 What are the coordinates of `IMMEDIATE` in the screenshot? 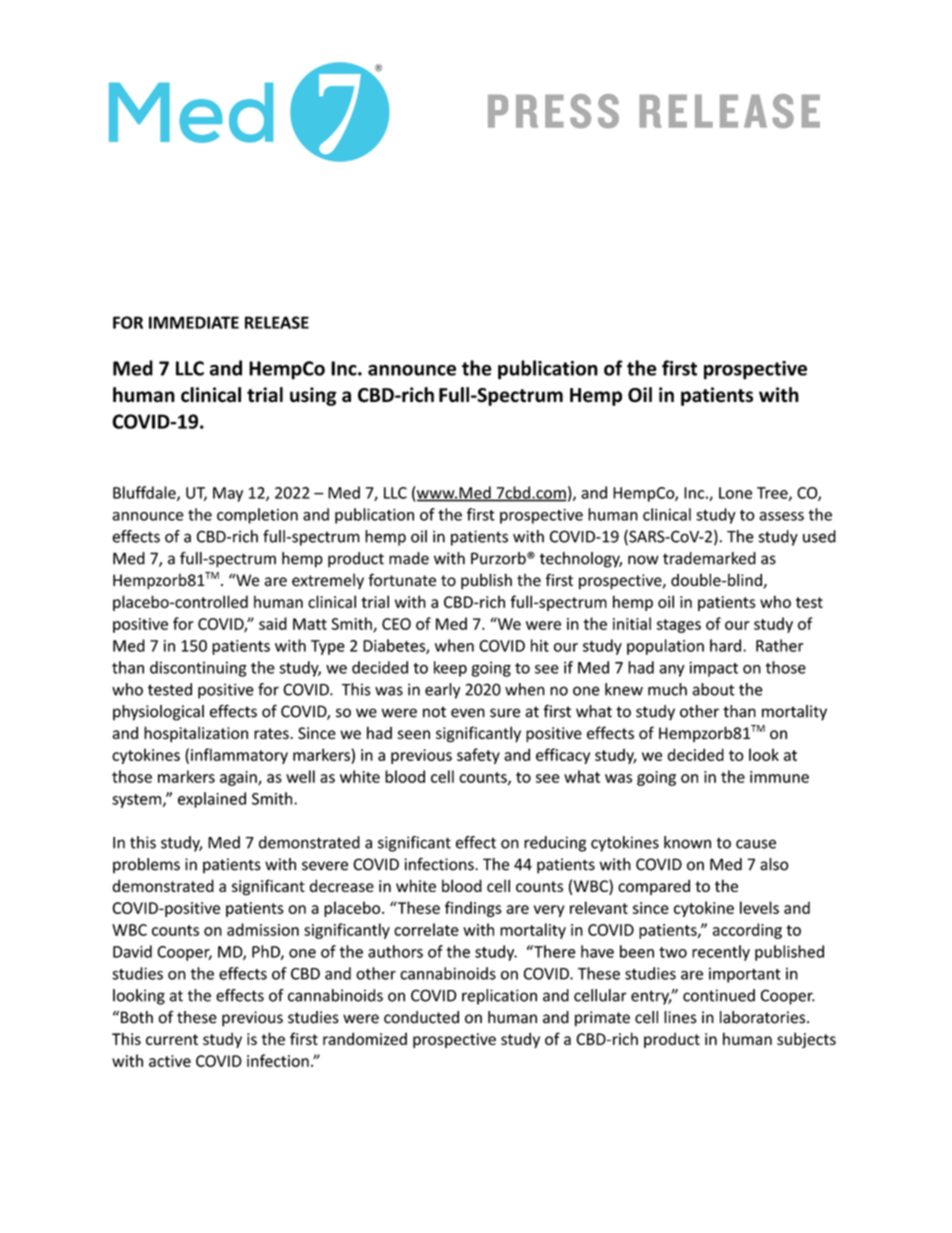 It's located at (194, 322).
